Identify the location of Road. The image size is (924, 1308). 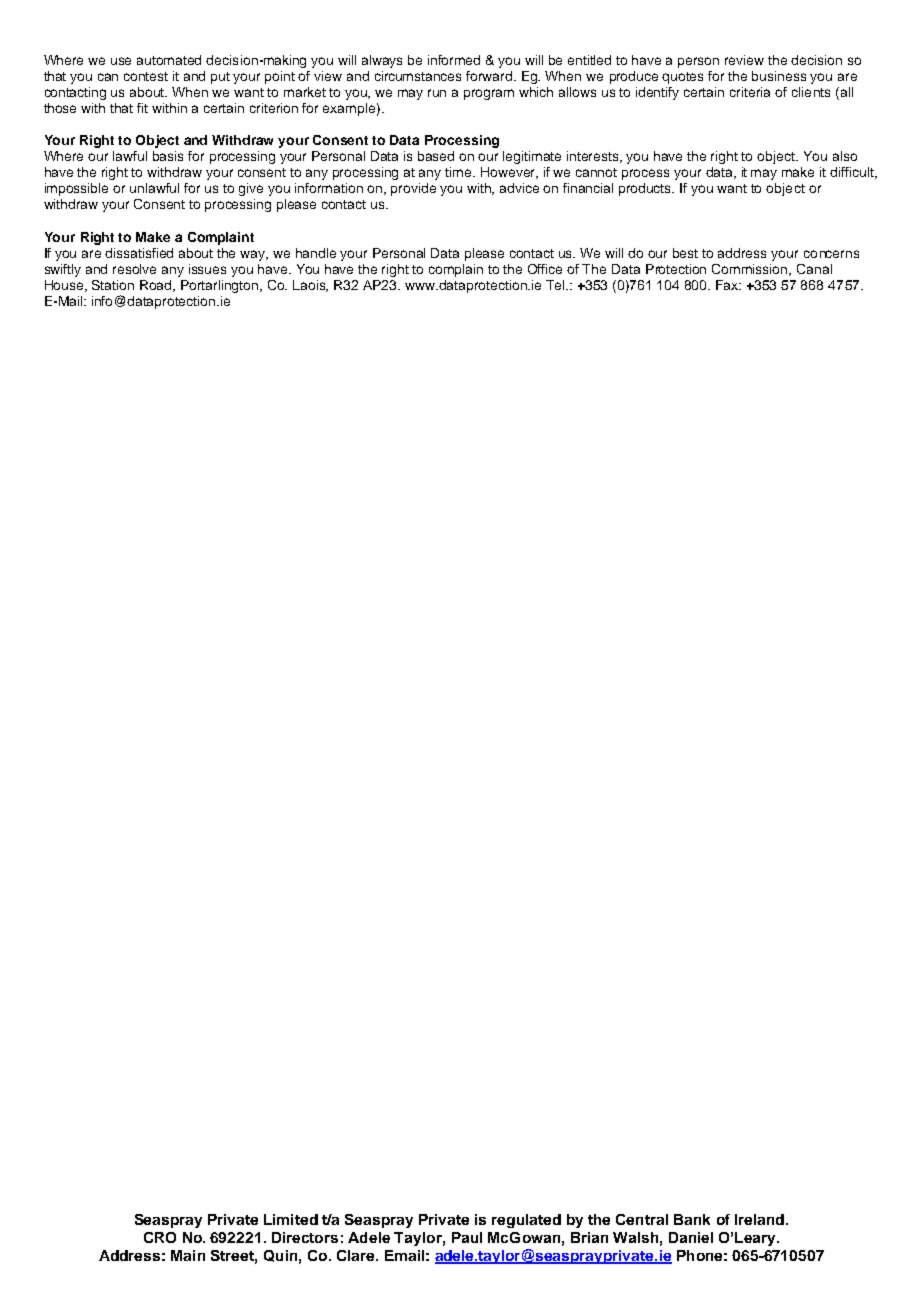
(157, 286).
